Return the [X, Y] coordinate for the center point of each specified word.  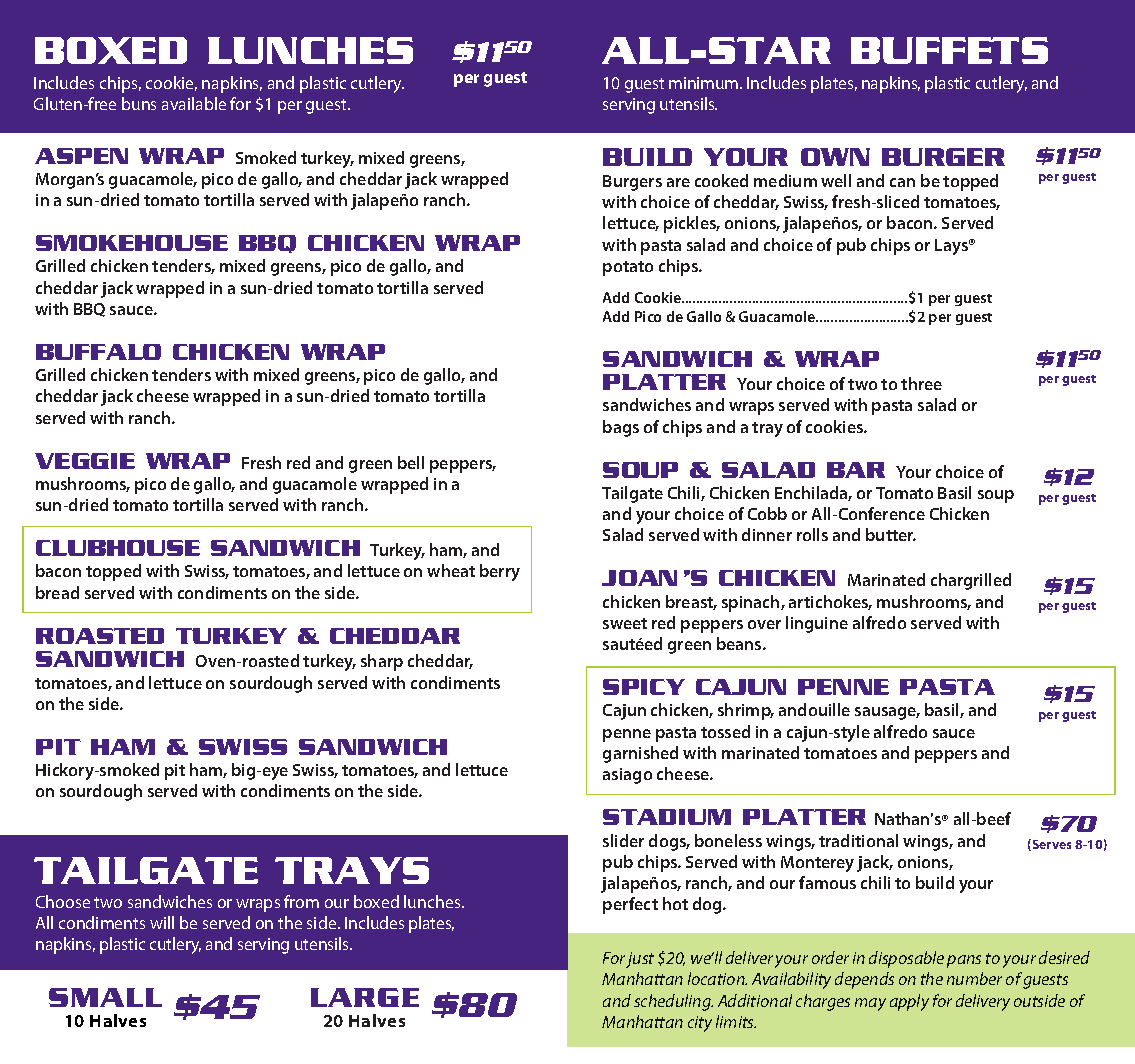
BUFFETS [949, 50]
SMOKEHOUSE [132, 243]
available [194, 103]
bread [57, 592]
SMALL [105, 997]
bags [621, 428]
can [902, 182]
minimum [705, 83]
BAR [856, 470]
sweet [625, 623]
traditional [858, 840]
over [764, 624]
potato [628, 268]
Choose [63, 901]
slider [623, 840]
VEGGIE [85, 461]
